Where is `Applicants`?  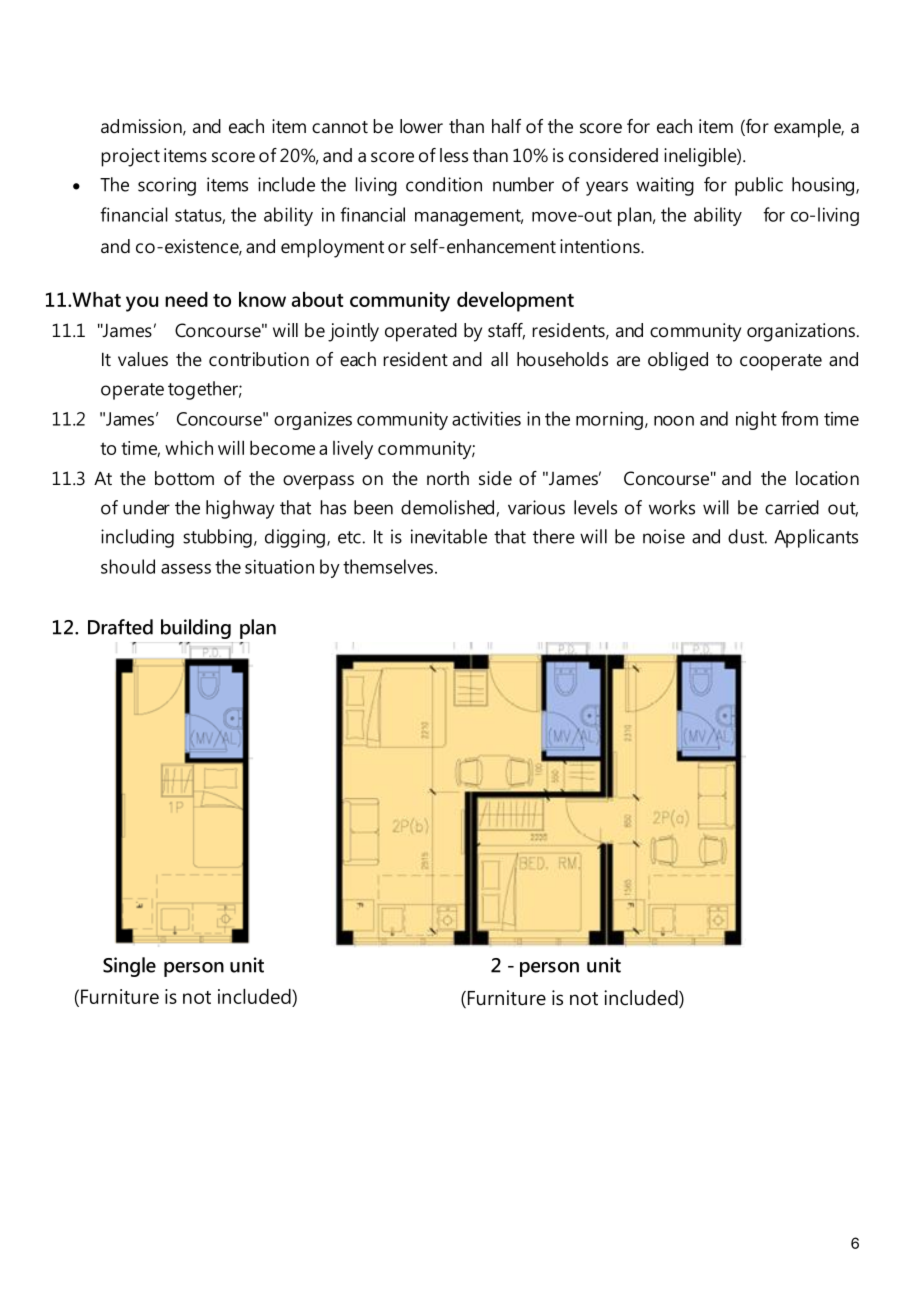 Applicants is located at coordinates (816, 538).
